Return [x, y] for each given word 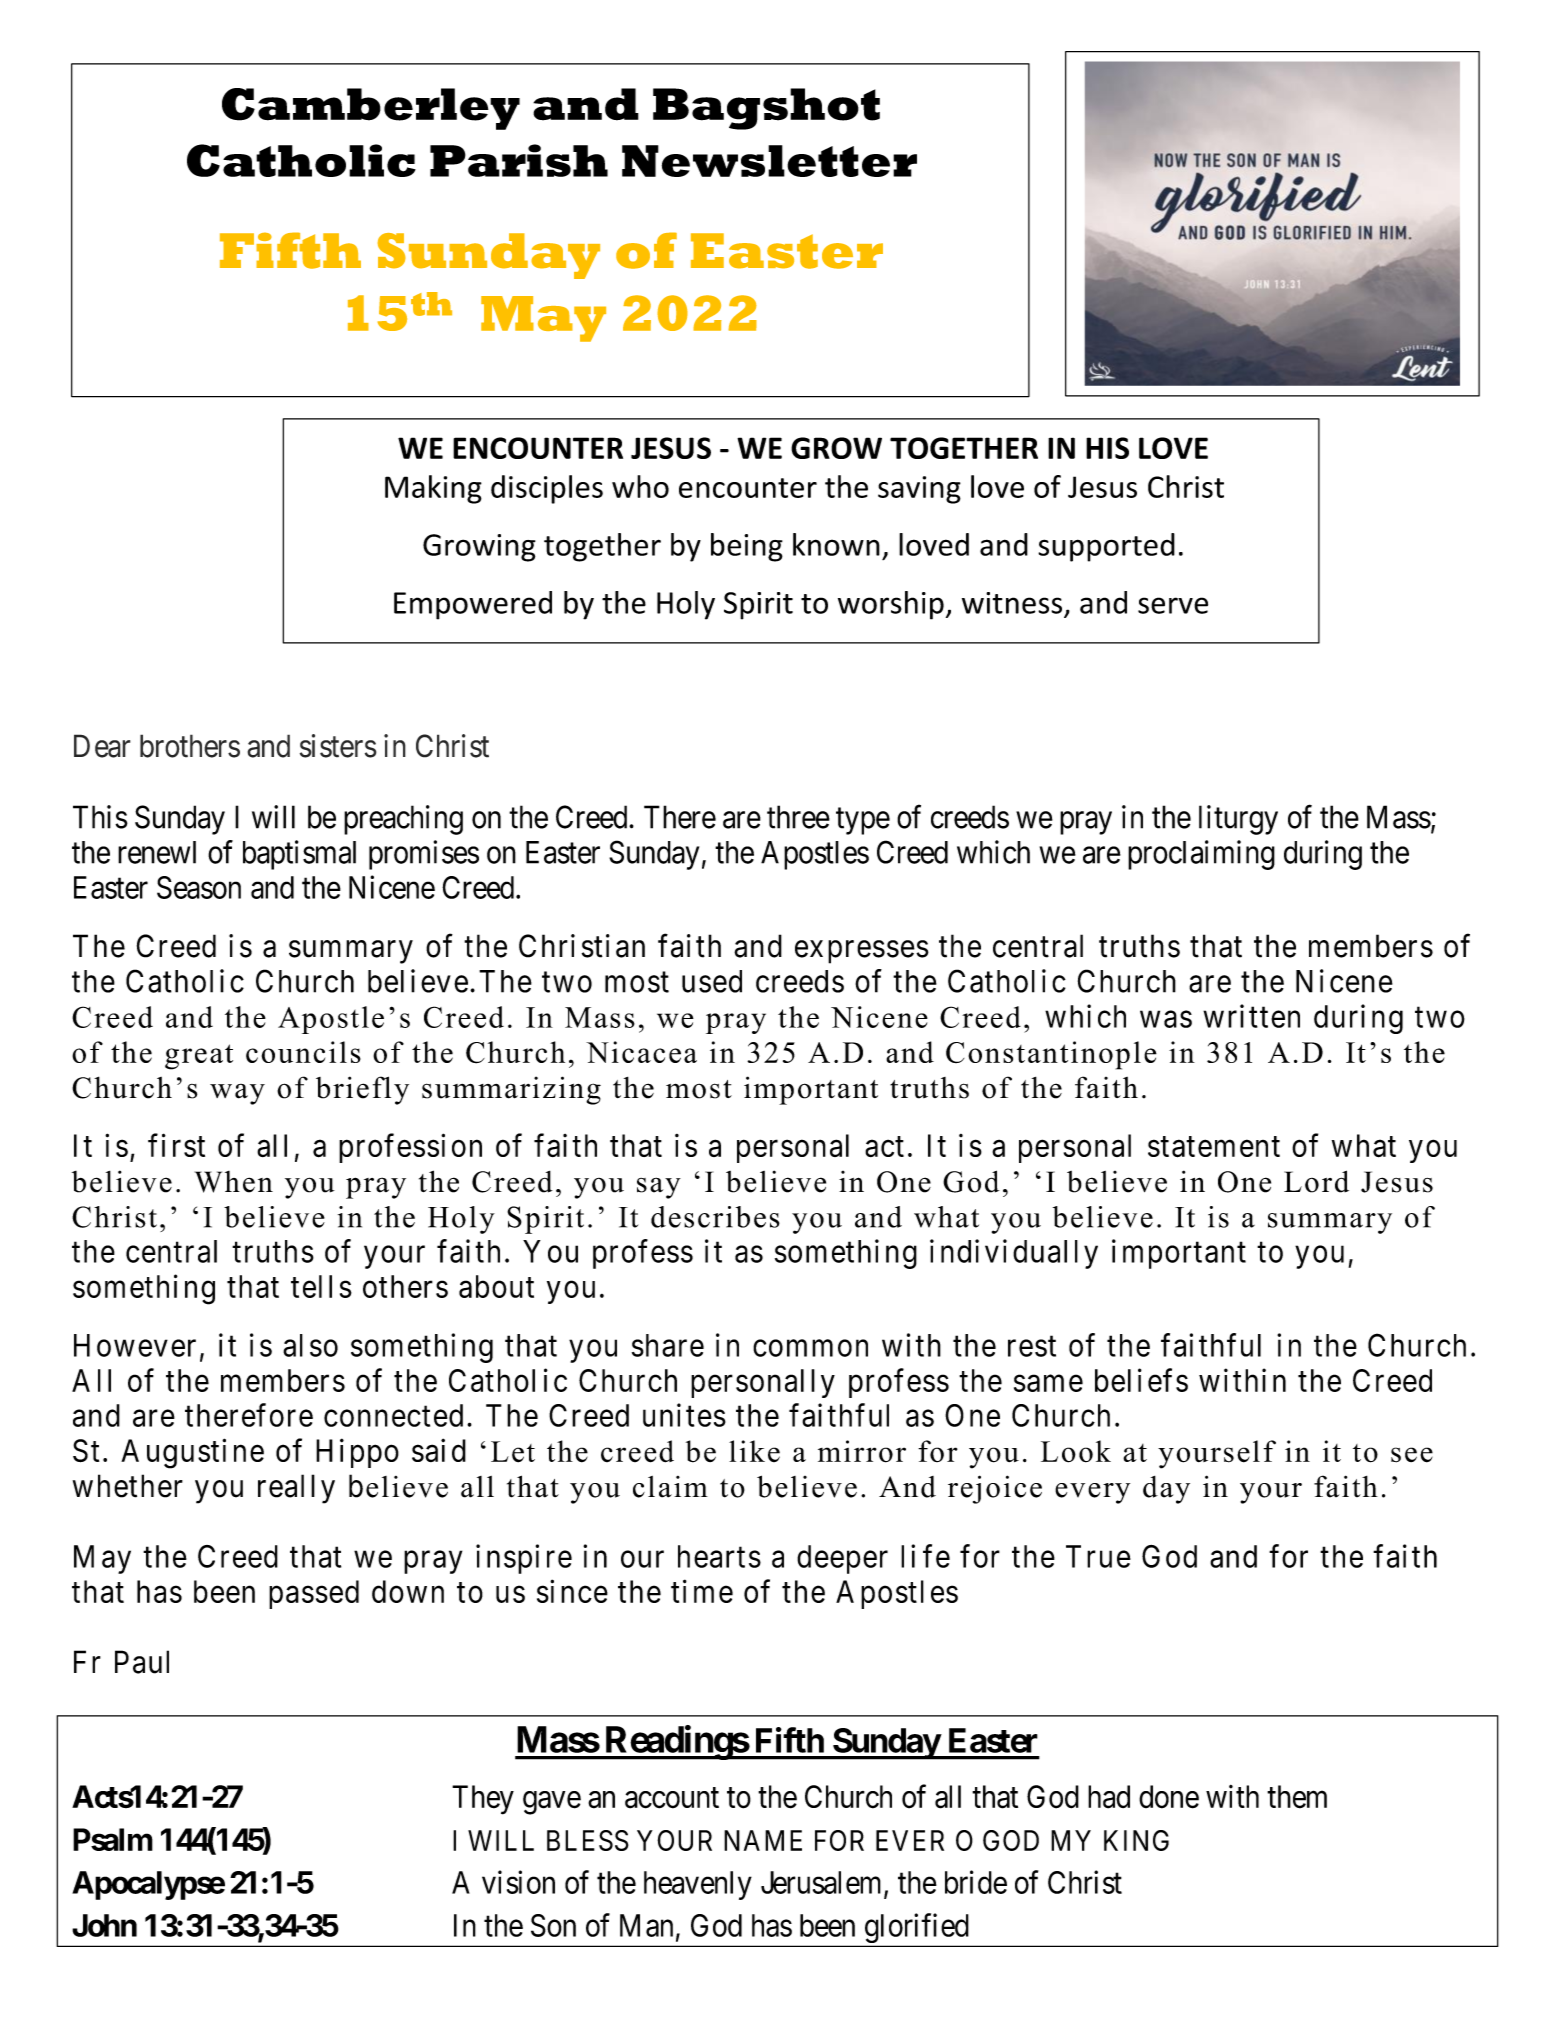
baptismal [299, 855]
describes [715, 1217]
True [1098, 1556]
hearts [719, 1556]
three [798, 817]
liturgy [1238, 820]
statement [1214, 1147]
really [296, 1489]
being [747, 547]
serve [1173, 605]
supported [1106, 547]
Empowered [473, 605]
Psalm [113, 1839]
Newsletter [769, 161]
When [234, 1182]
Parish [519, 160]
